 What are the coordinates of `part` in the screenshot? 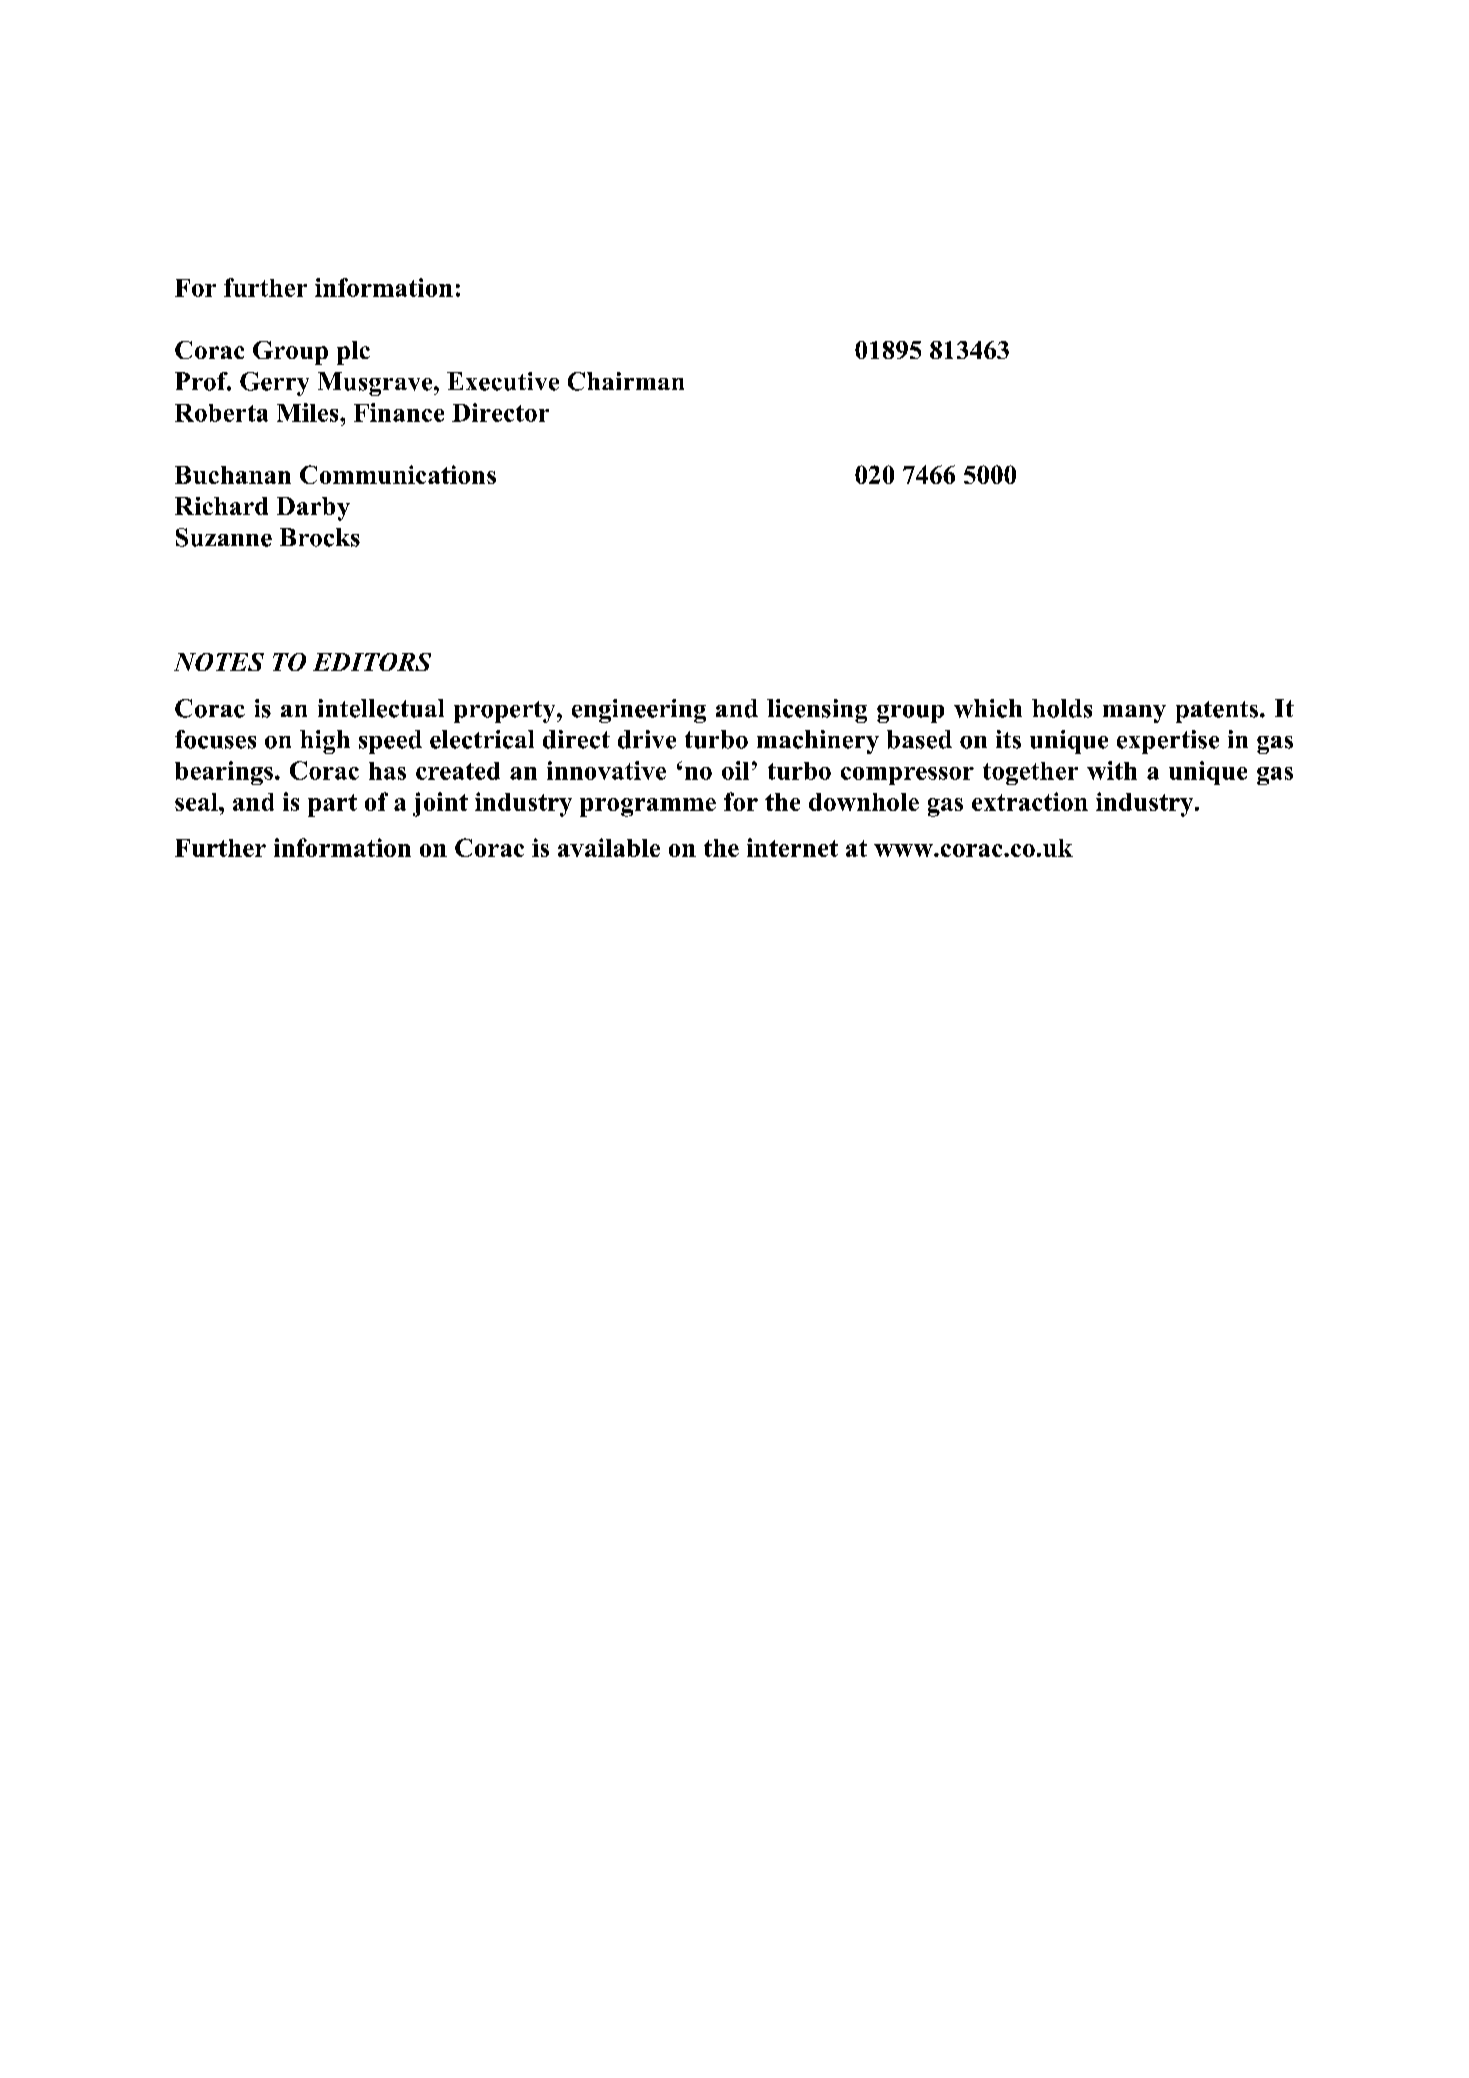 It's located at (332, 805).
